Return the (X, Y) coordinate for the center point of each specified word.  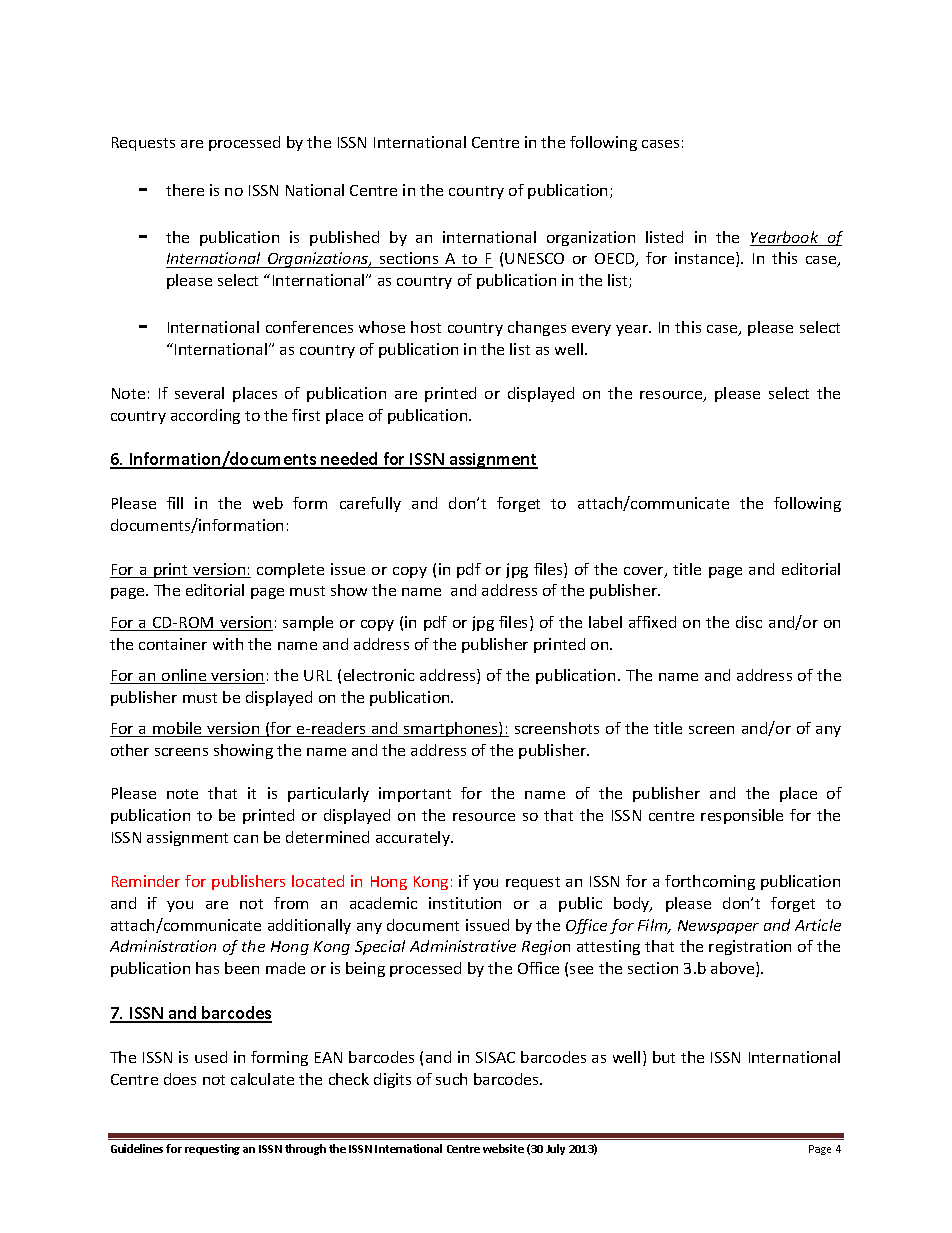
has (207, 968)
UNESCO (534, 258)
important (415, 794)
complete (290, 570)
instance (706, 259)
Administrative (463, 946)
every (591, 330)
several (199, 393)
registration (750, 947)
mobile (177, 729)
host (426, 327)
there (185, 190)
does (180, 1079)
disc (749, 622)
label (605, 622)
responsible (742, 816)
